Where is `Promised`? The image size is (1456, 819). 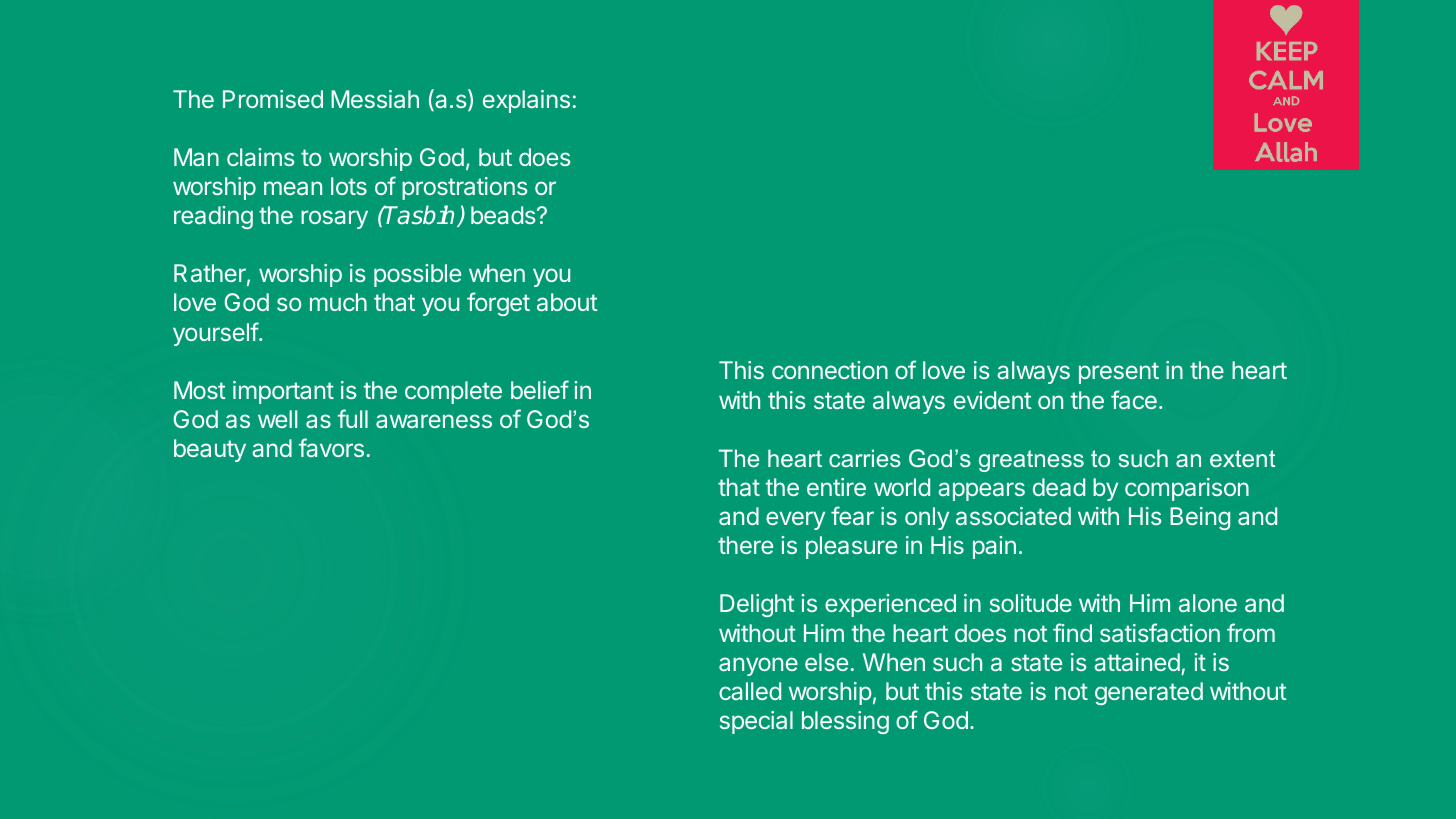 Promised is located at coordinates (273, 99).
